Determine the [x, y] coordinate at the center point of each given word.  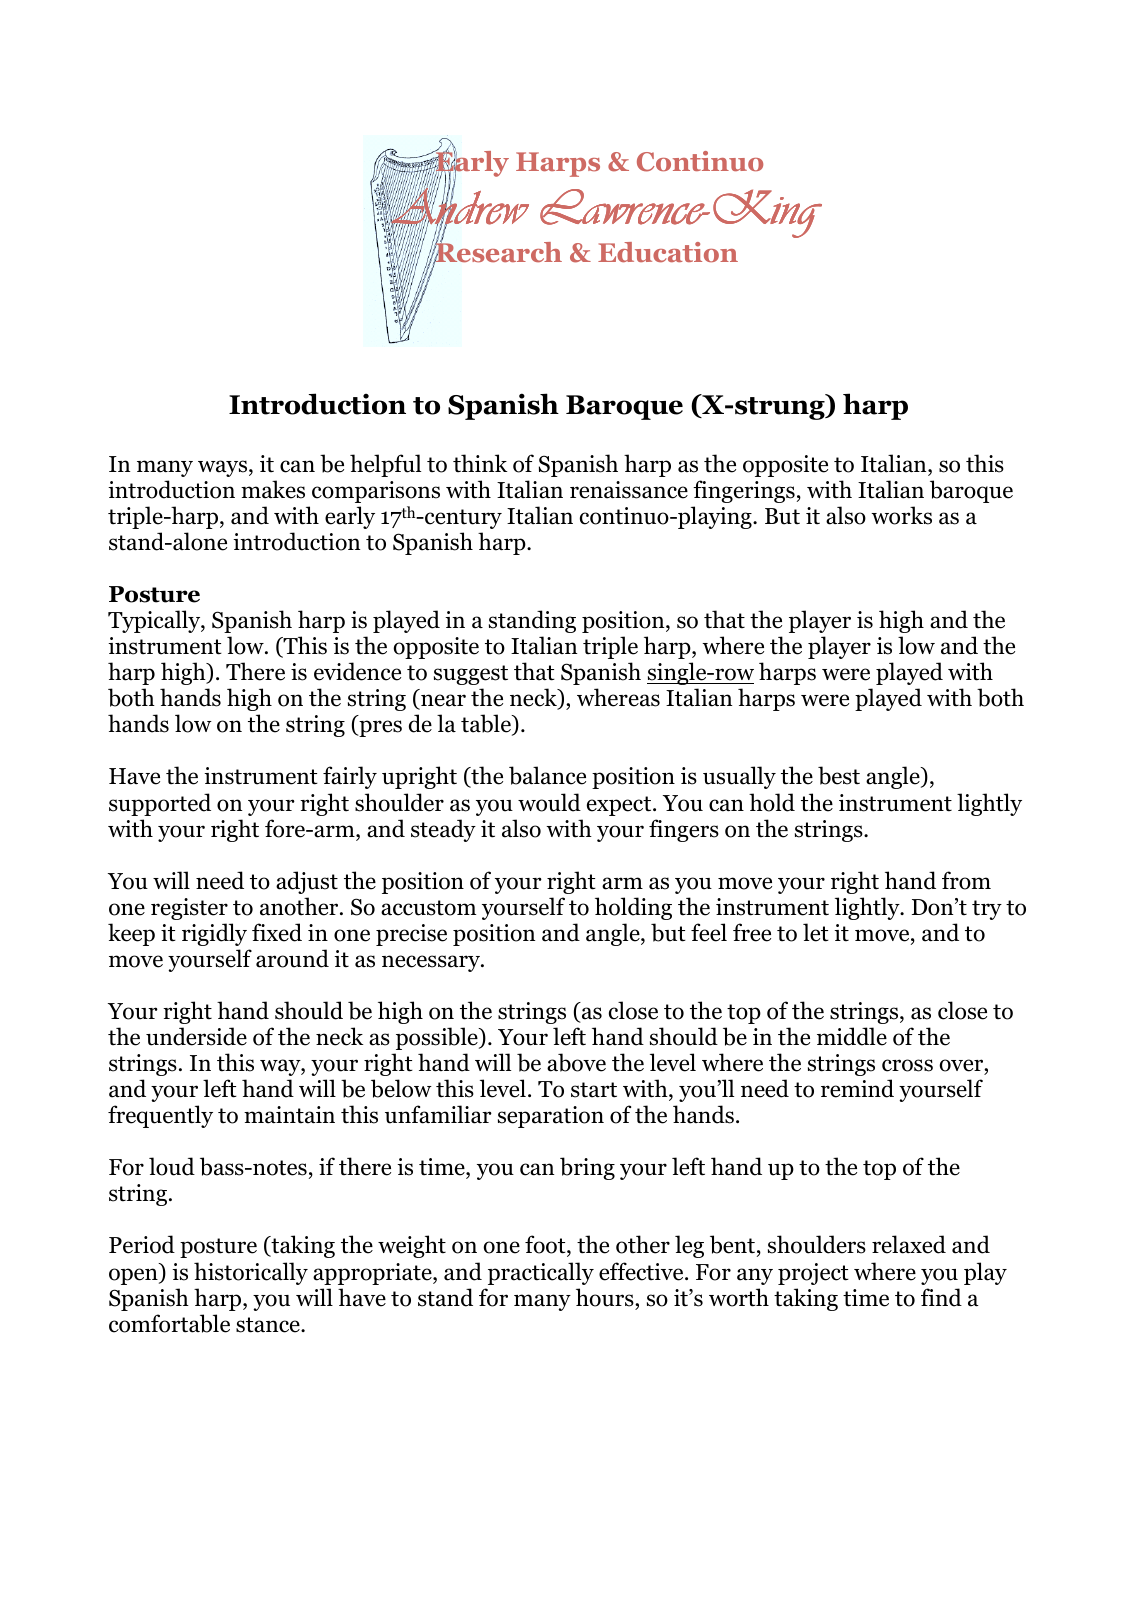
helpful [385, 465]
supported [160, 804]
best [839, 775]
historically [251, 1273]
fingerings [744, 491]
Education [668, 252]
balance [547, 775]
